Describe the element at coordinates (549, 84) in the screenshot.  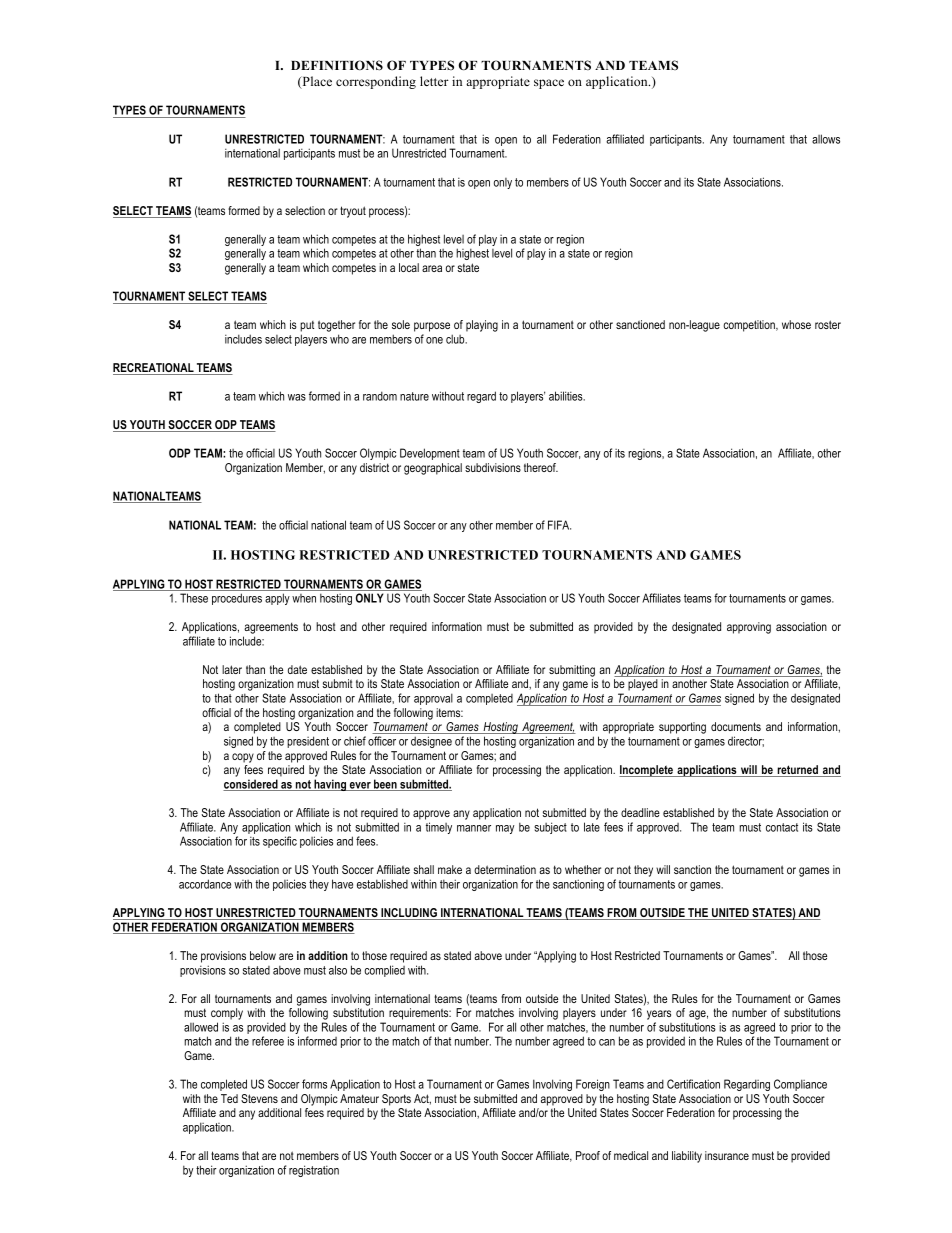
I see `space` at that location.
